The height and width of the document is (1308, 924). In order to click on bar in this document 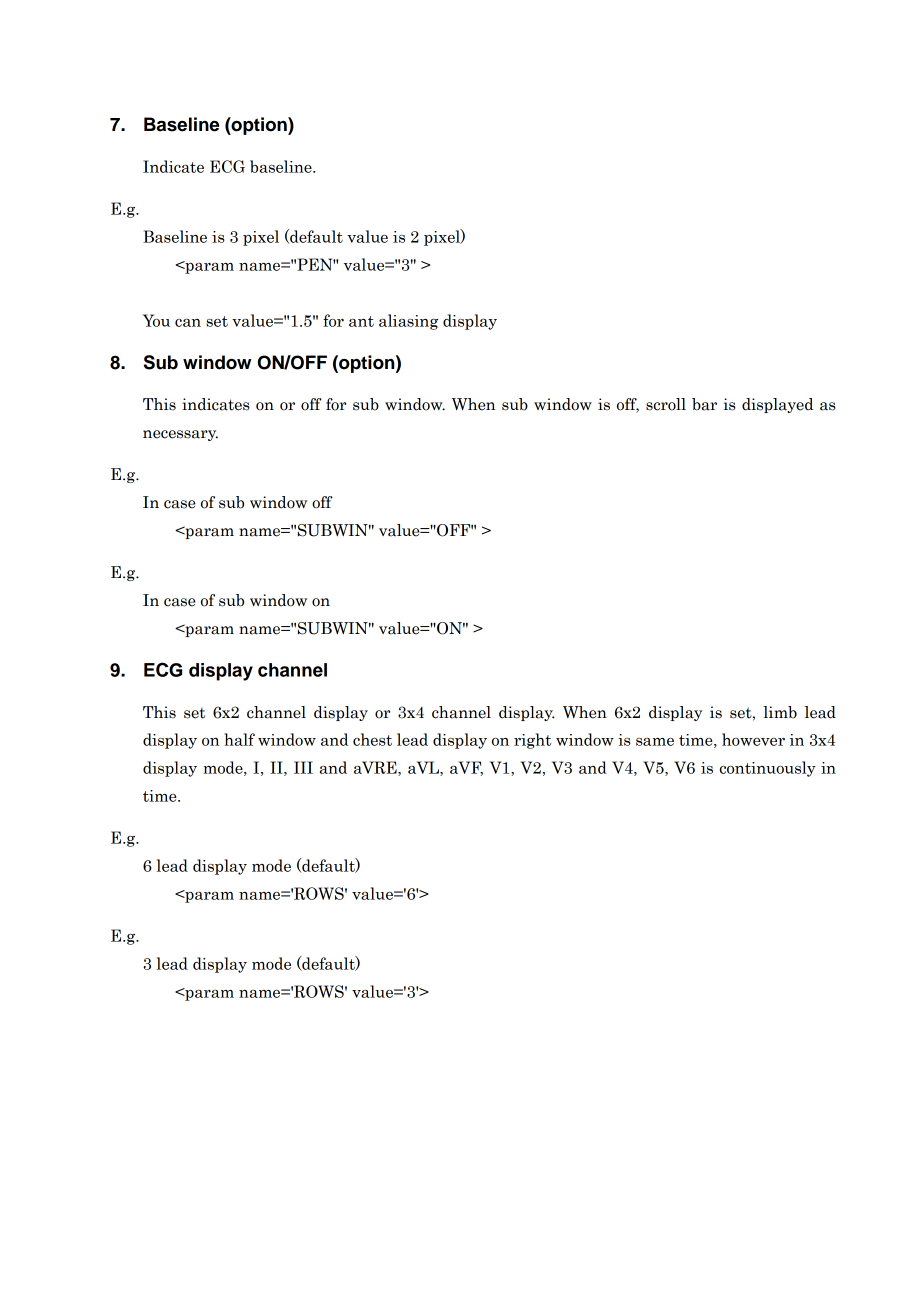, I will do `click(704, 404)`.
